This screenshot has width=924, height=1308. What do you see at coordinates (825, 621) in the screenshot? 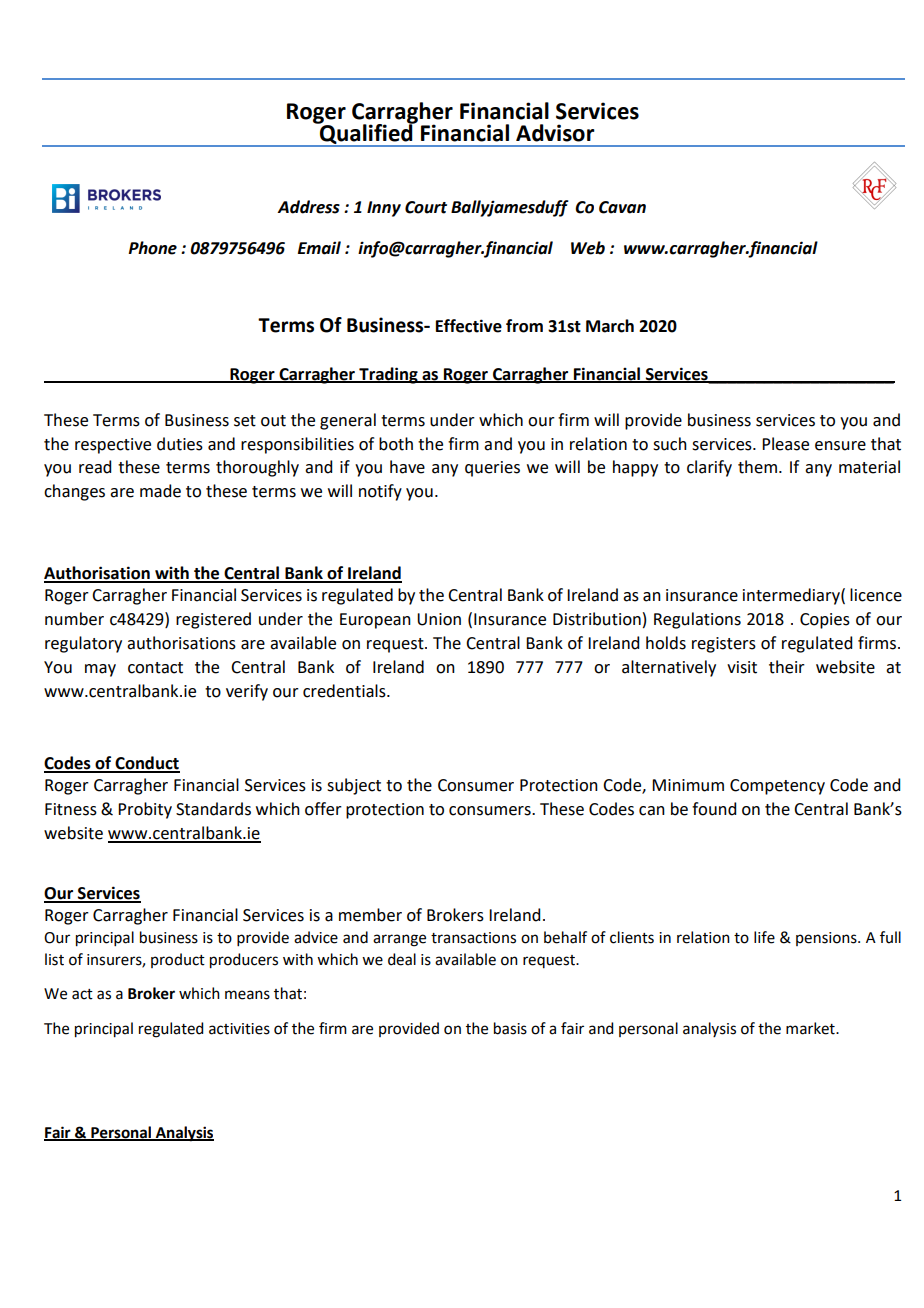
I see `Copies` at bounding box center [825, 621].
